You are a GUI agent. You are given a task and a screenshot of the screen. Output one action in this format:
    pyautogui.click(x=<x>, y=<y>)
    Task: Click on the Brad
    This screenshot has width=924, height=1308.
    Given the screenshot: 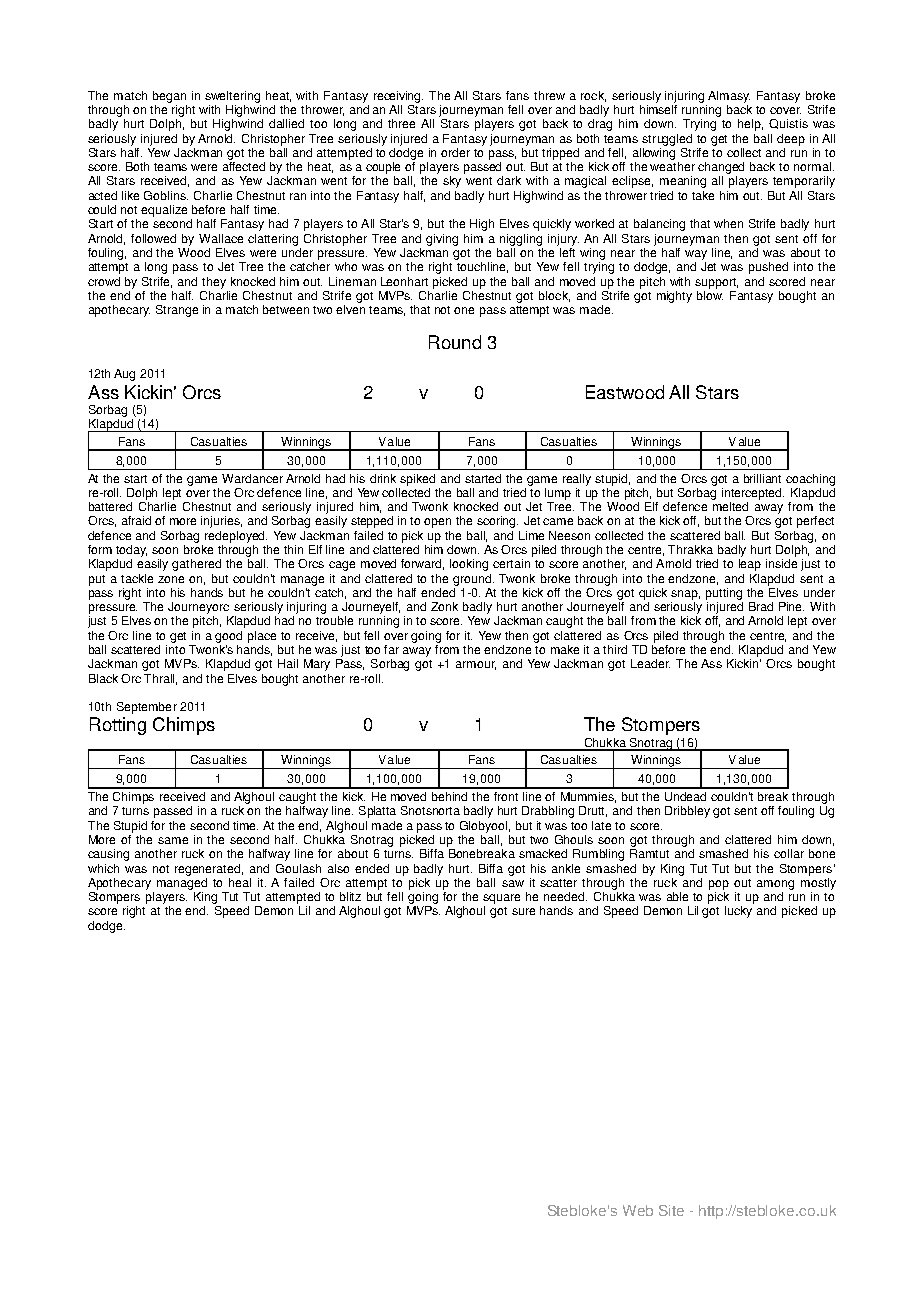 What is the action you would take?
    pyautogui.click(x=761, y=606)
